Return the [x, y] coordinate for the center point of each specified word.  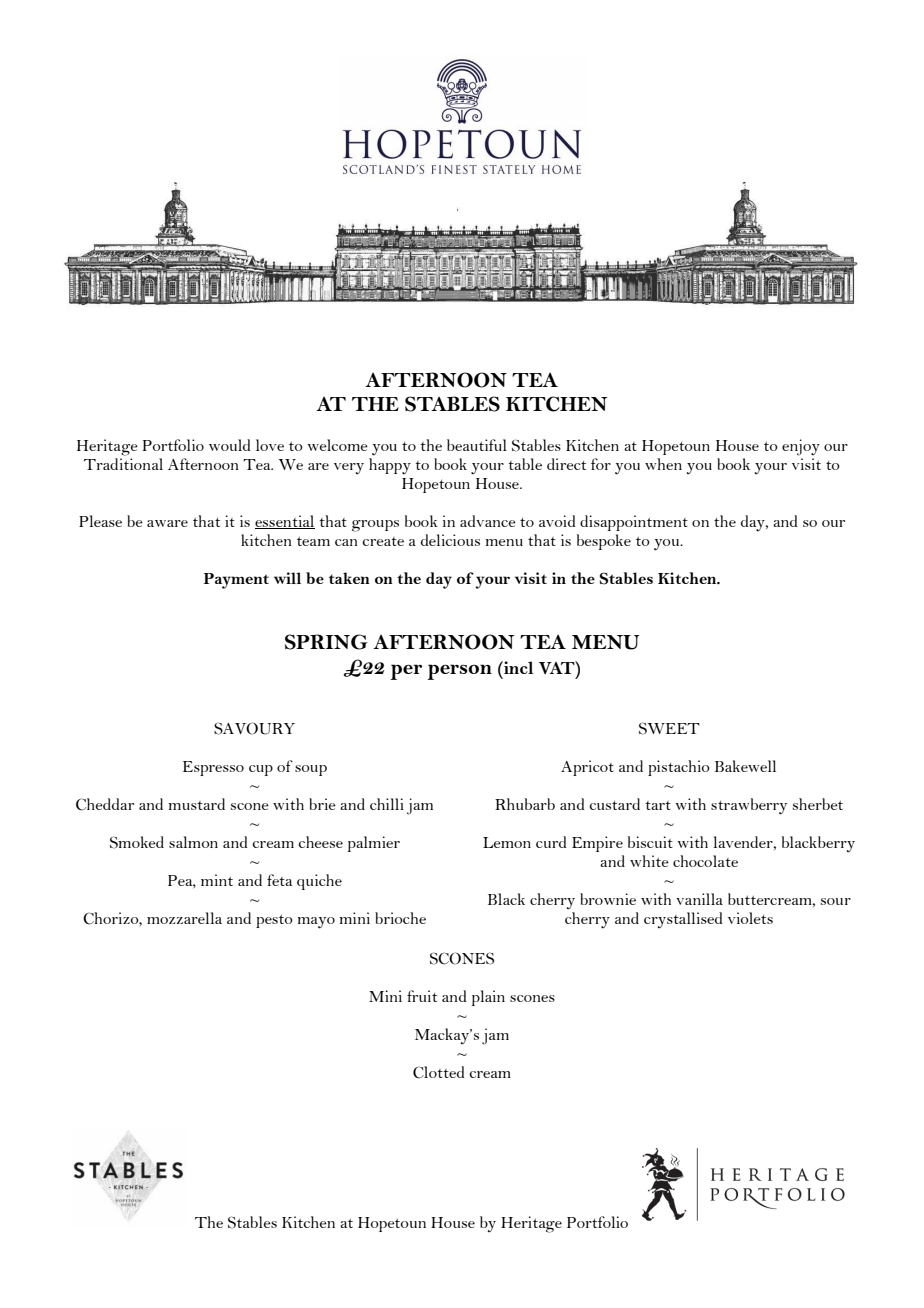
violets [750, 918]
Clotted [438, 1072]
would [229, 445]
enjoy [801, 447]
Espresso [213, 768]
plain [488, 998]
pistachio [679, 768]
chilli [387, 804]
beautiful [477, 445]
